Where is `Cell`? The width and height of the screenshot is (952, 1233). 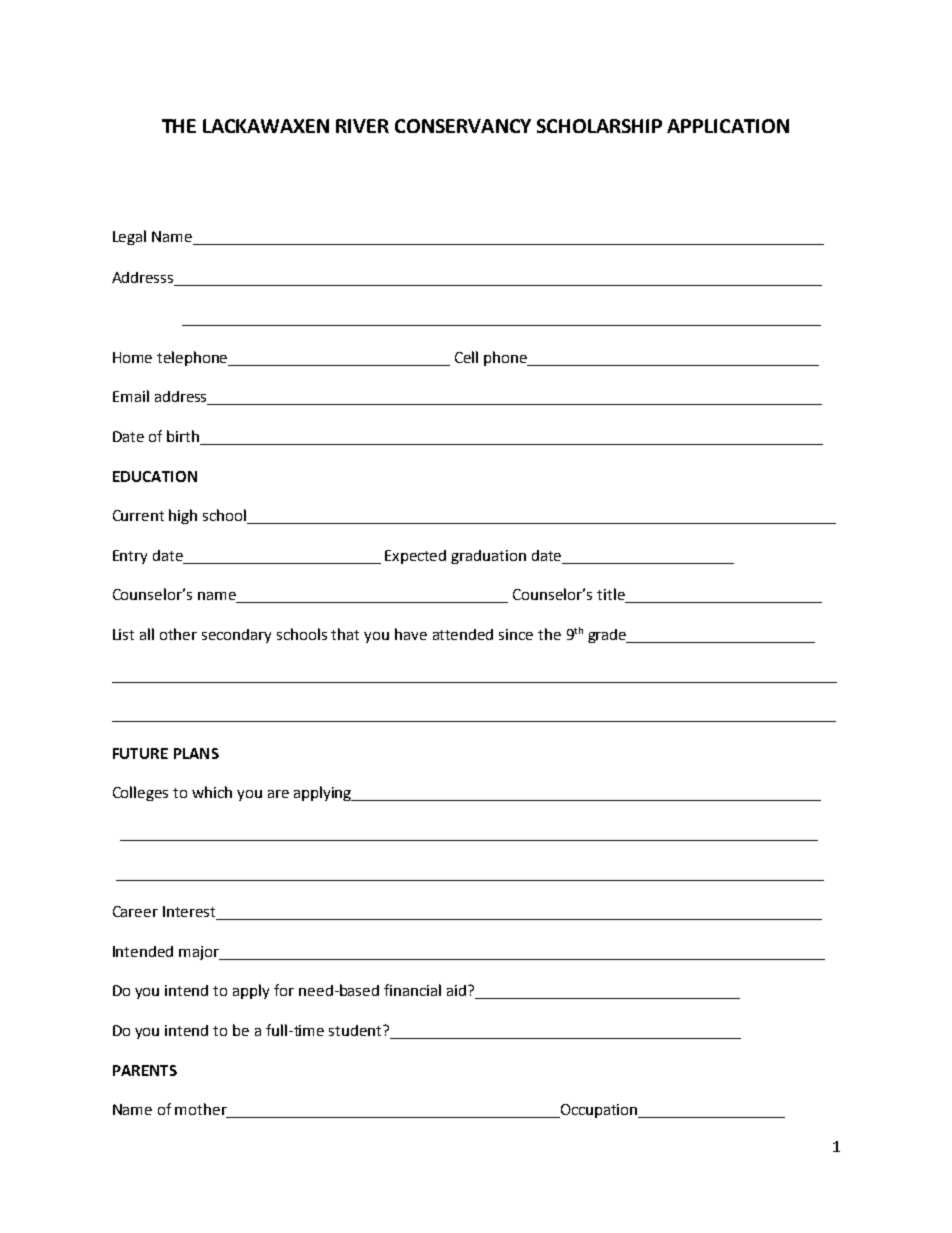
Cell is located at coordinates (466, 357).
